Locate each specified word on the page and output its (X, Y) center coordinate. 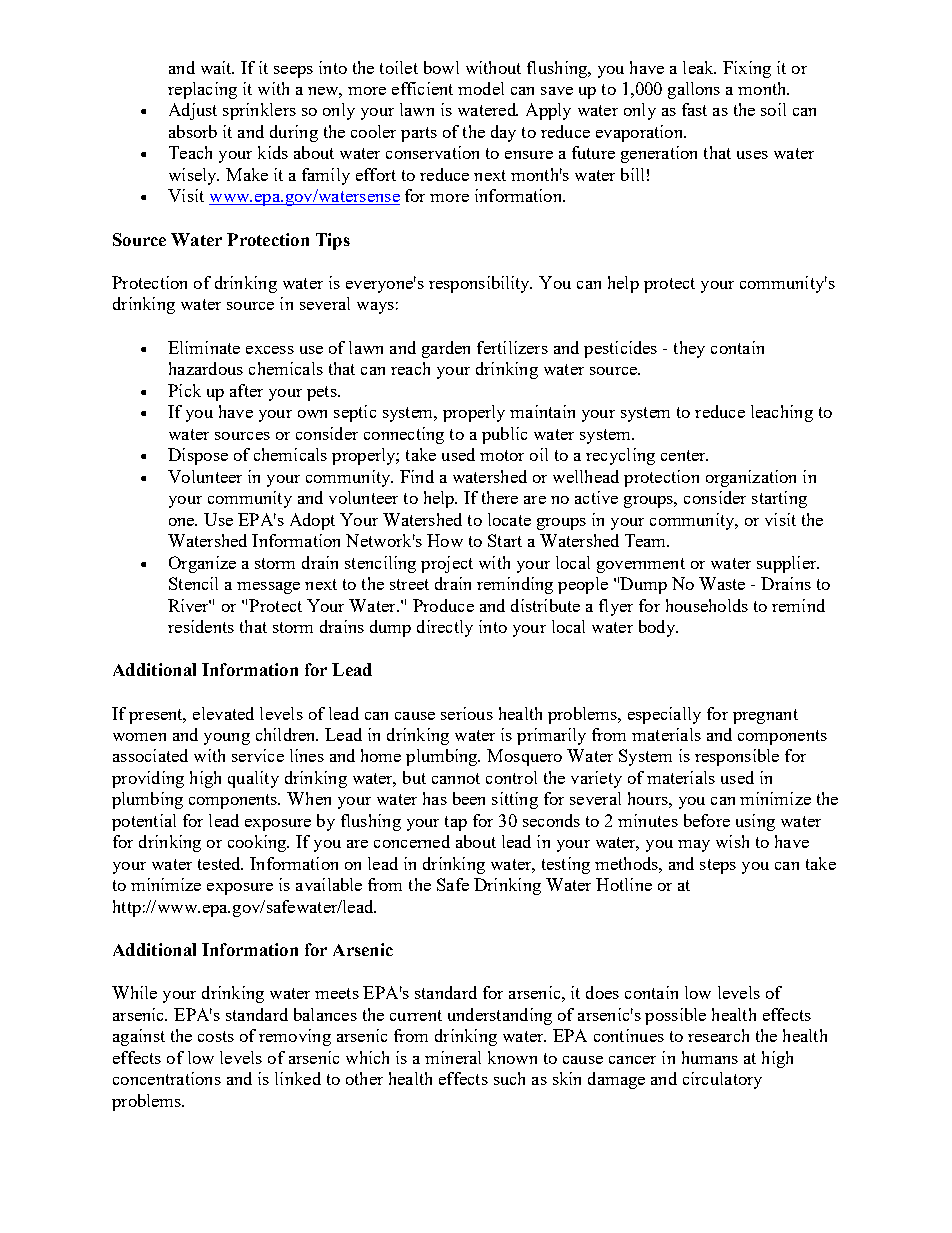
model (481, 88)
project (447, 564)
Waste (722, 583)
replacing (202, 90)
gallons (694, 90)
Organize (202, 564)
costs (216, 1036)
